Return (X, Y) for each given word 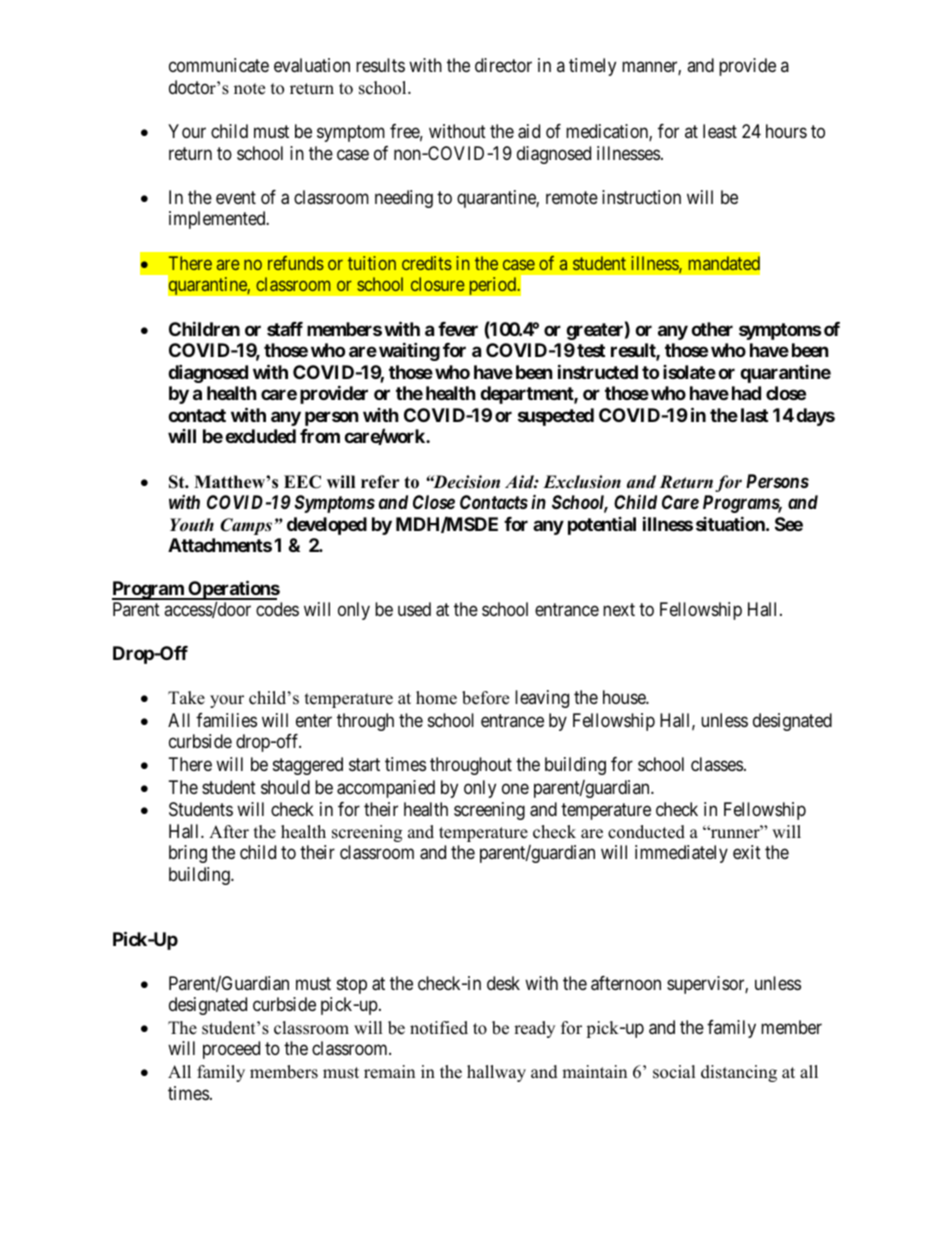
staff (285, 329)
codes (277, 609)
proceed (231, 1050)
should (285, 787)
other (712, 329)
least (720, 131)
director (503, 65)
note (249, 89)
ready (534, 1029)
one (515, 788)
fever (458, 329)
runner (735, 833)
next (619, 609)
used (414, 609)
